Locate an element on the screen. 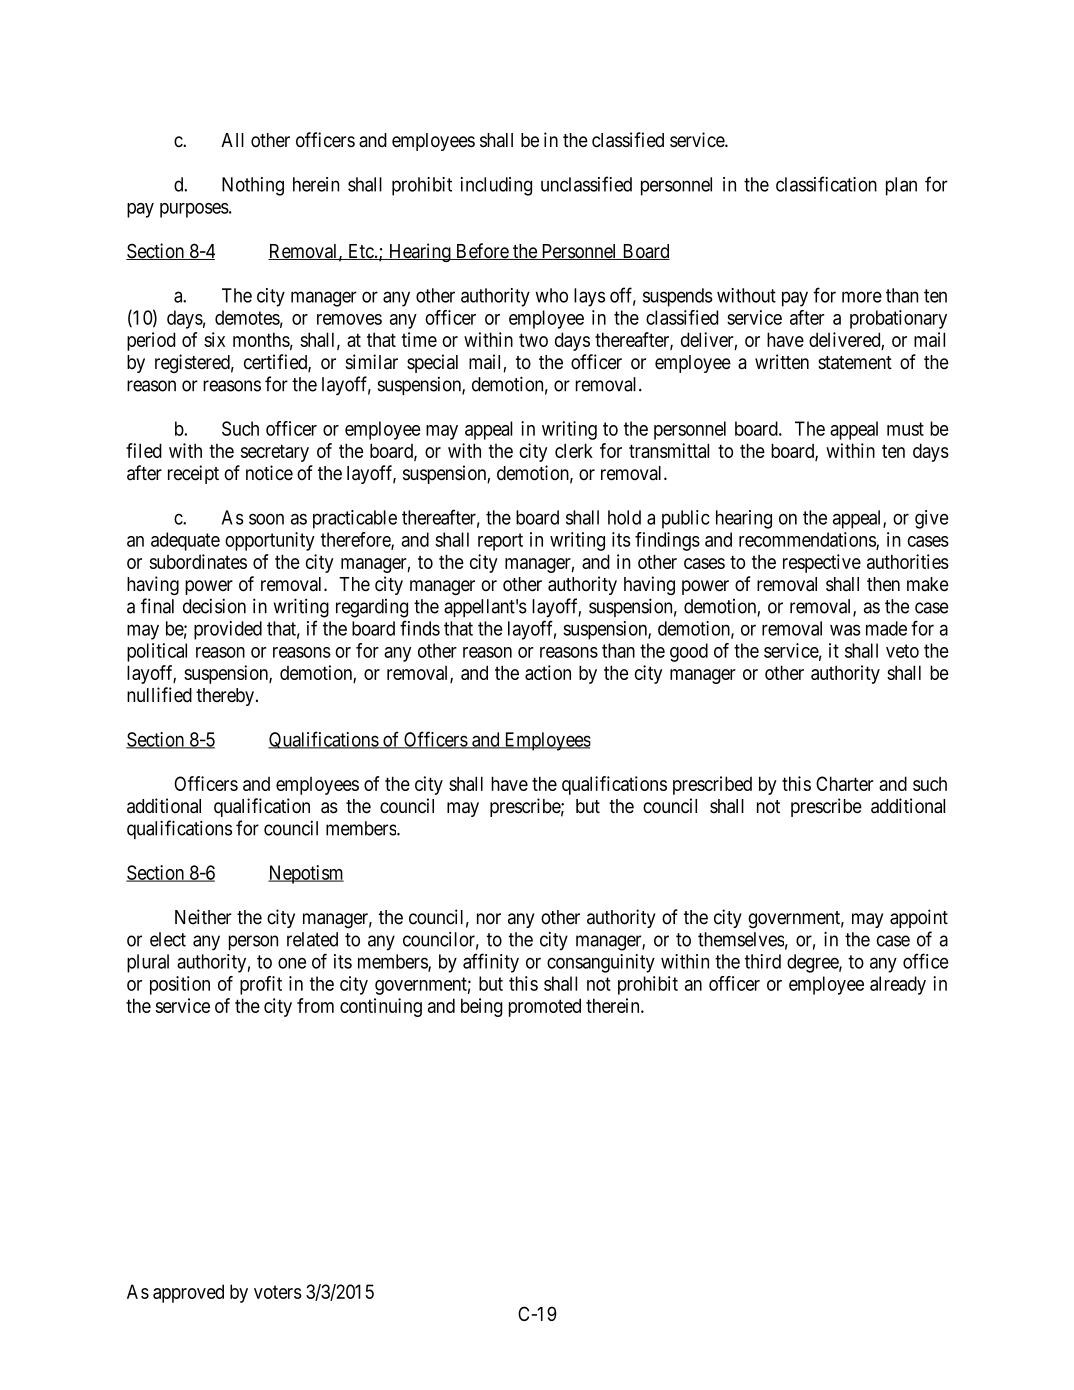 The height and width of the screenshot is (1390, 1074). subordinates is located at coordinates (198, 561).
